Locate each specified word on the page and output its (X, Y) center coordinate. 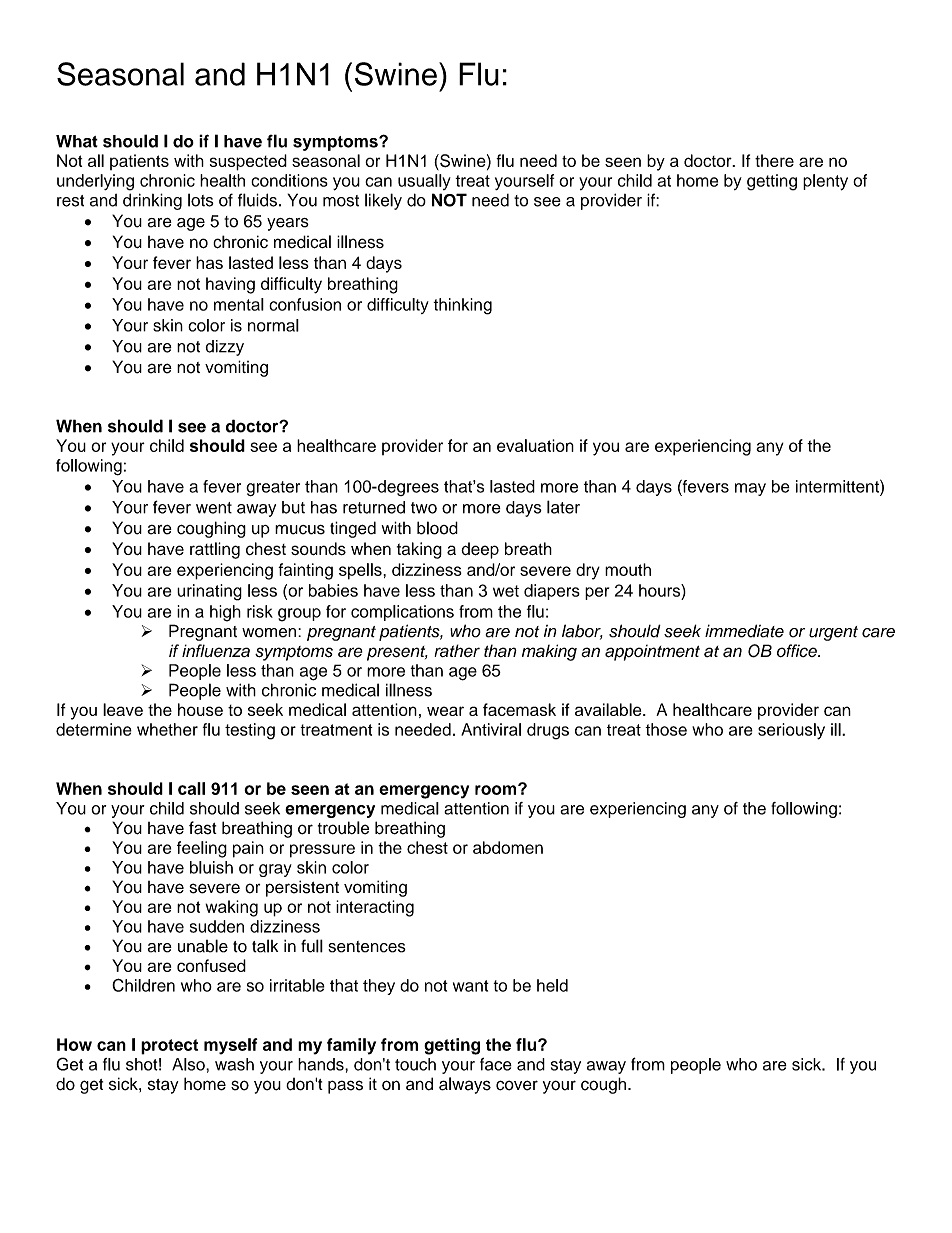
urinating (209, 592)
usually (424, 182)
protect (169, 1047)
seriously (791, 731)
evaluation (535, 445)
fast (203, 828)
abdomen (508, 847)
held (552, 985)
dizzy (225, 348)
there (774, 160)
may (750, 489)
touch (415, 1064)
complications (402, 613)
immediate (744, 631)
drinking (152, 201)
